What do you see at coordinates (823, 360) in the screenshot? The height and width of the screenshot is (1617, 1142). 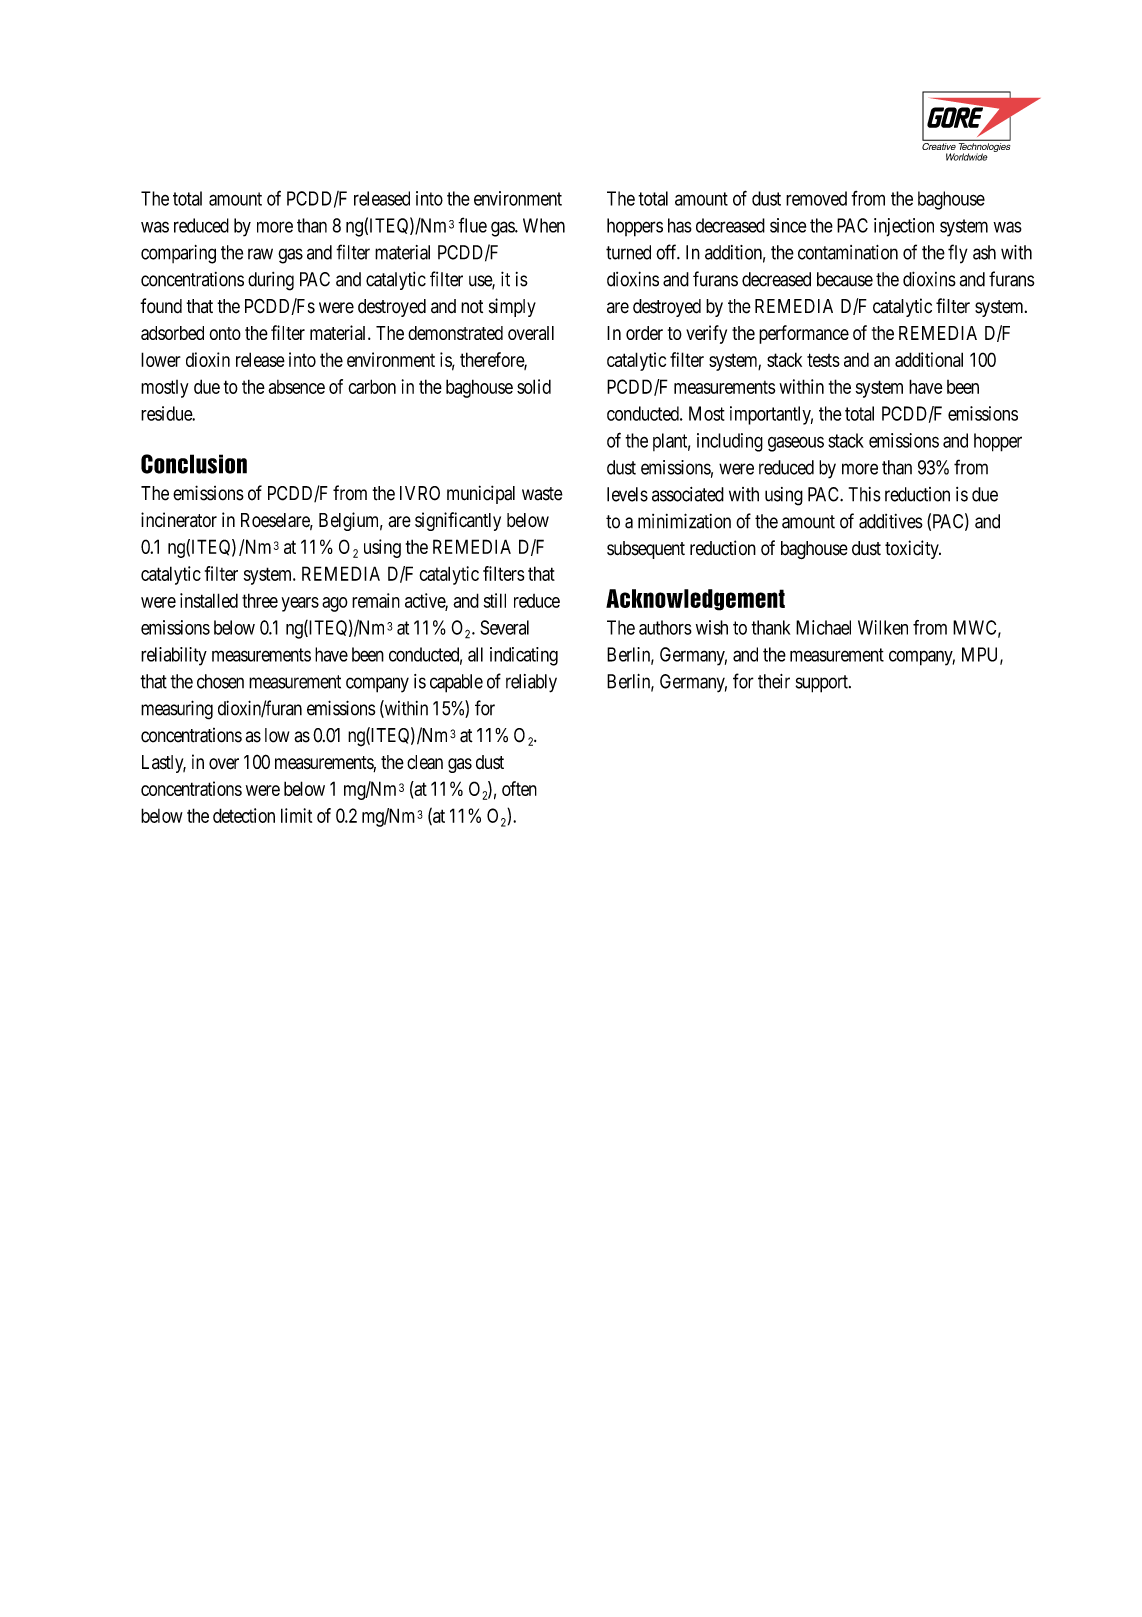 I see `tests` at bounding box center [823, 360].
